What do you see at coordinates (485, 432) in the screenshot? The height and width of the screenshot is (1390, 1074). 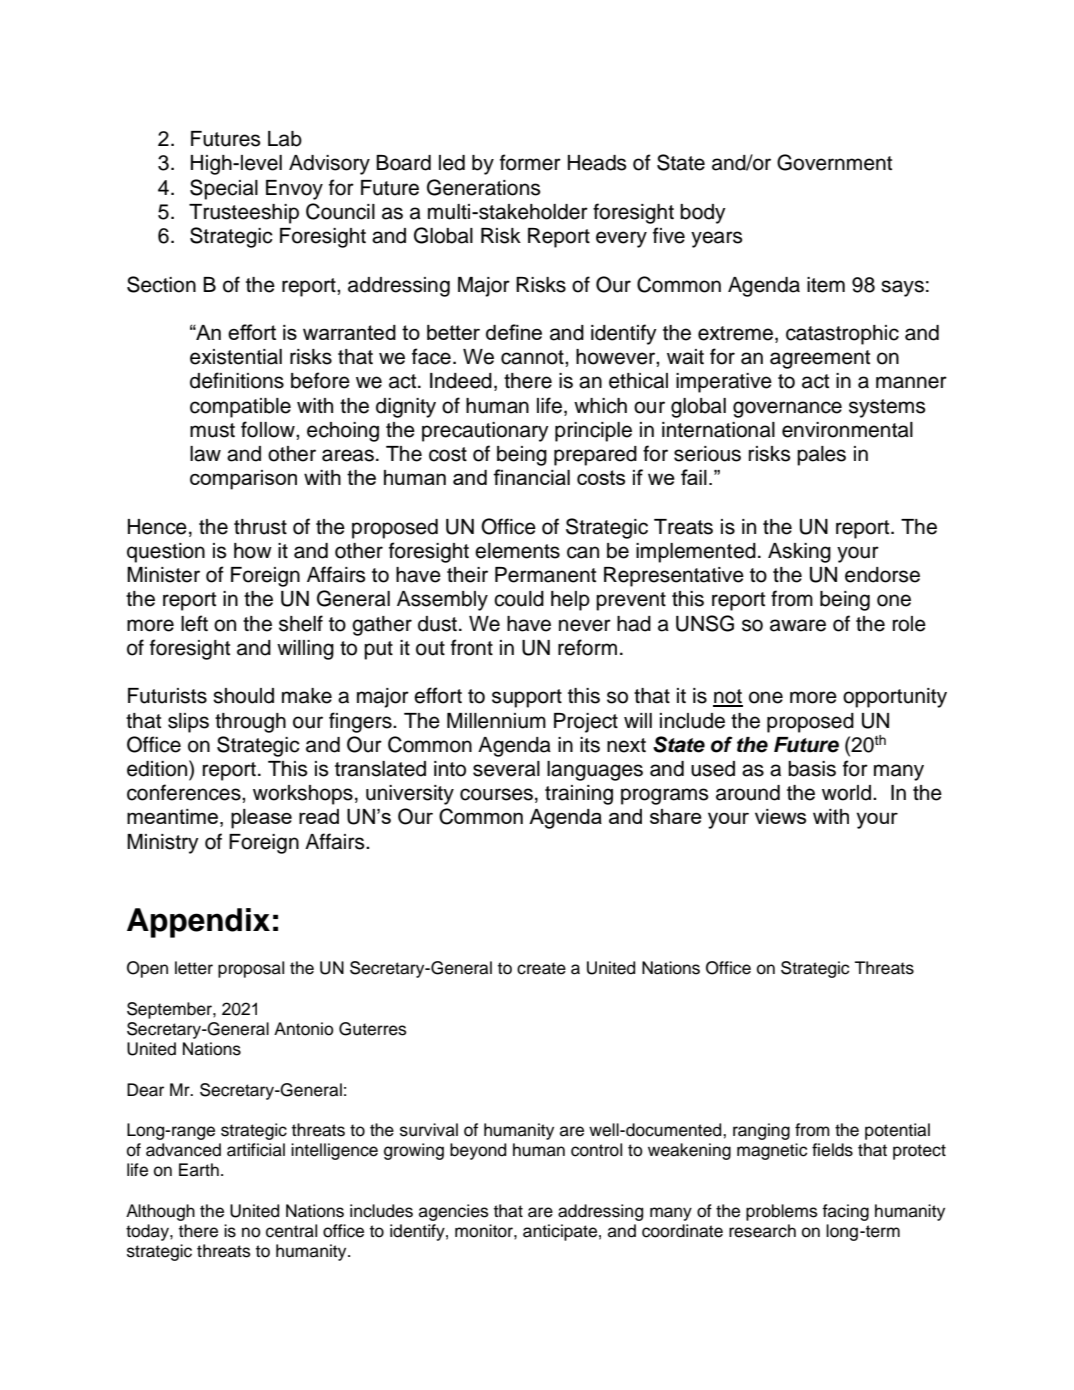 I see `precautionary` at bounding box center [485, 432].
